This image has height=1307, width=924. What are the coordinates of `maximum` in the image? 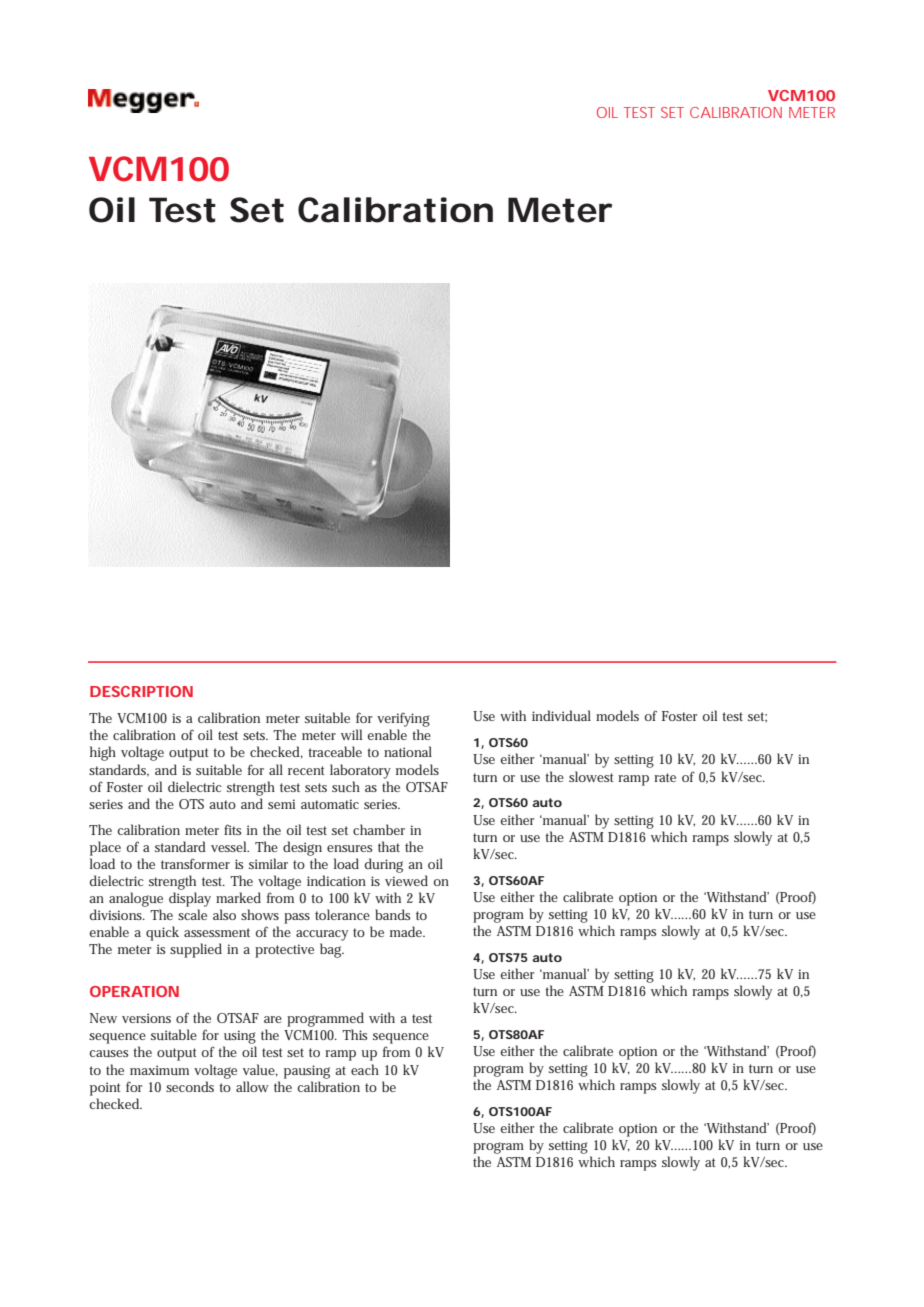 It's located at (159, 1070).
